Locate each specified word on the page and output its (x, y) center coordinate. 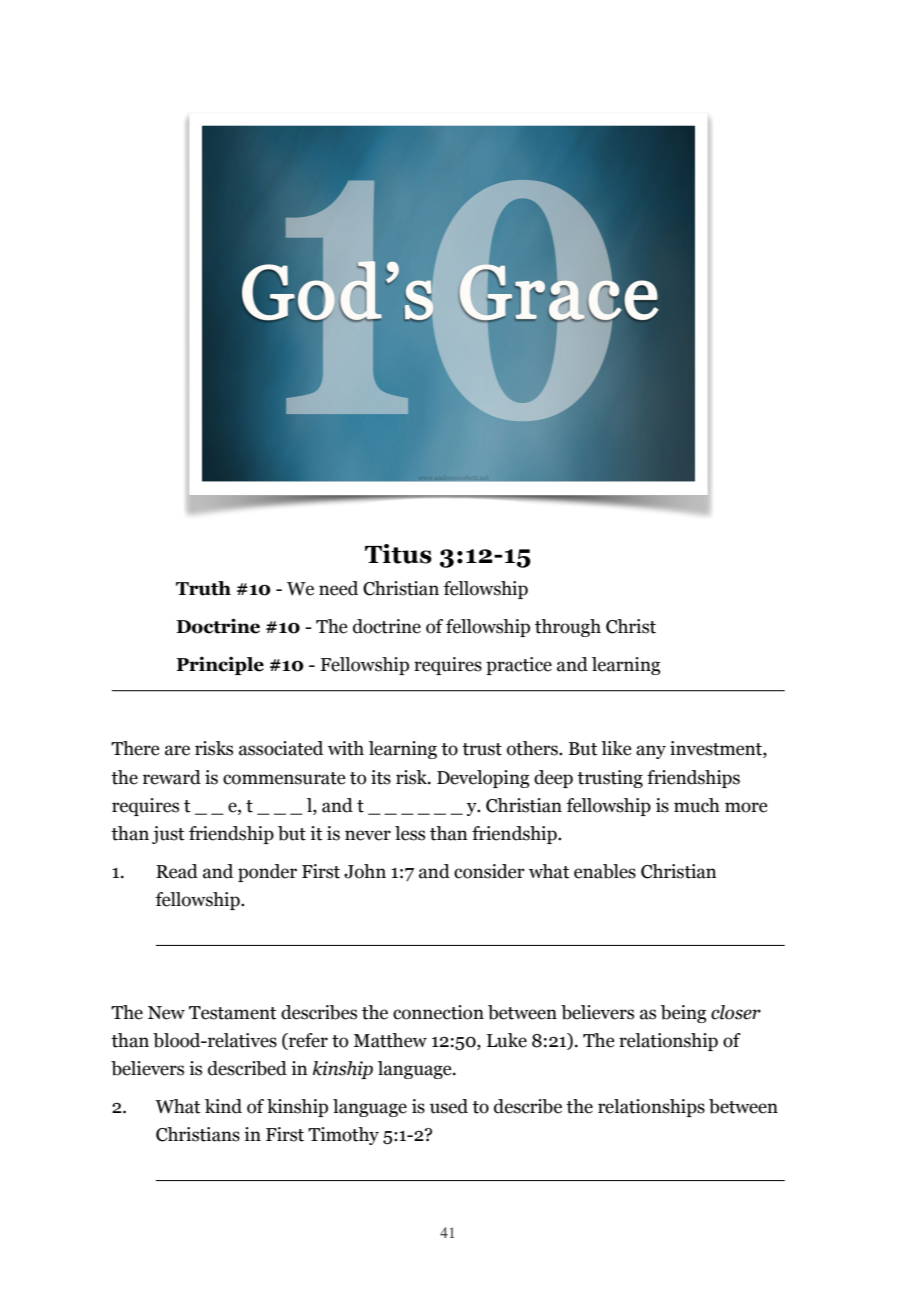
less (410, 833)
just (168, 835)
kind (223, 1106)
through (568, 628)
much (697, 805)
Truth (203, 588)
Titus (398, 554)
